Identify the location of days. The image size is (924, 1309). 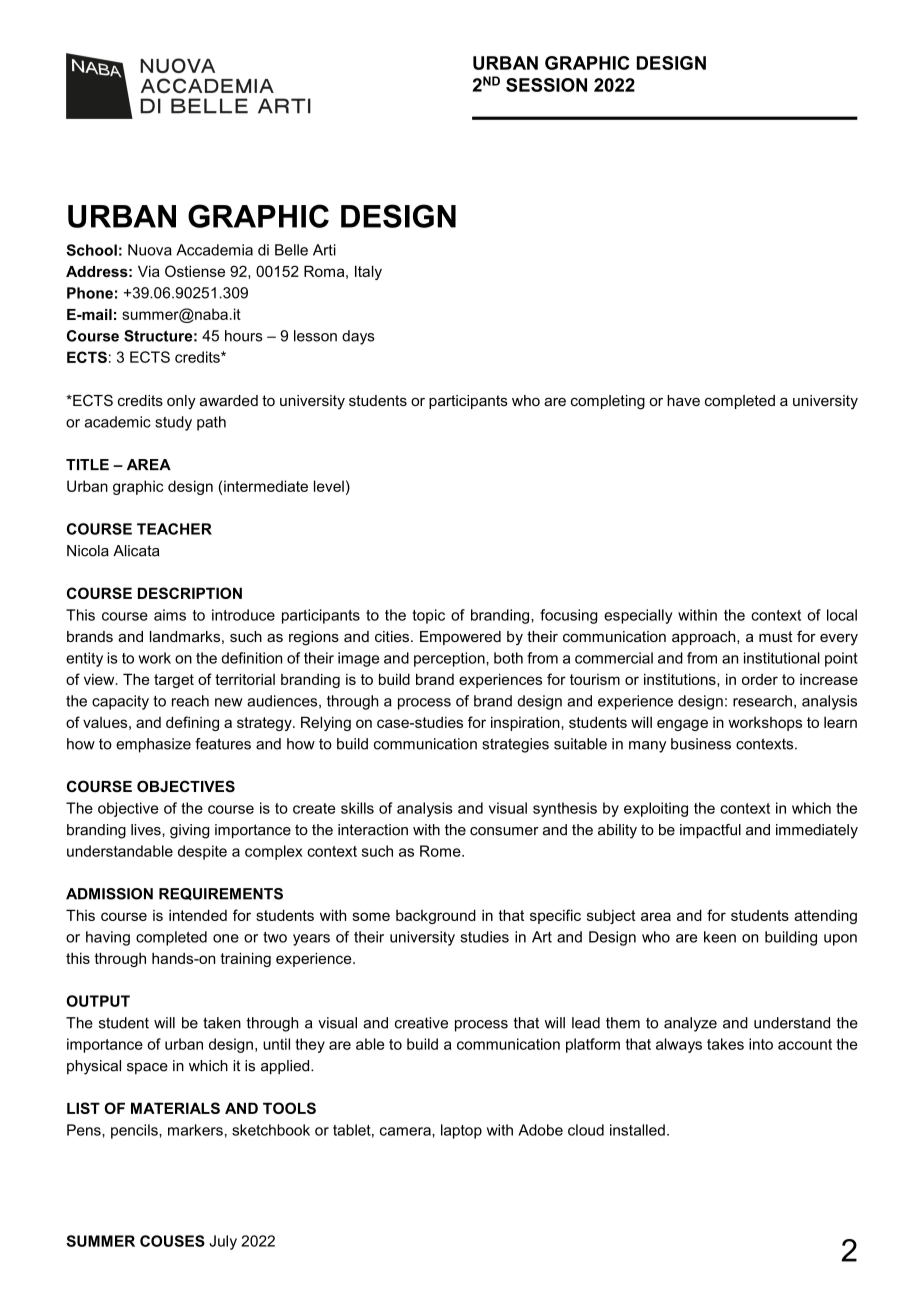
(358, 337).
